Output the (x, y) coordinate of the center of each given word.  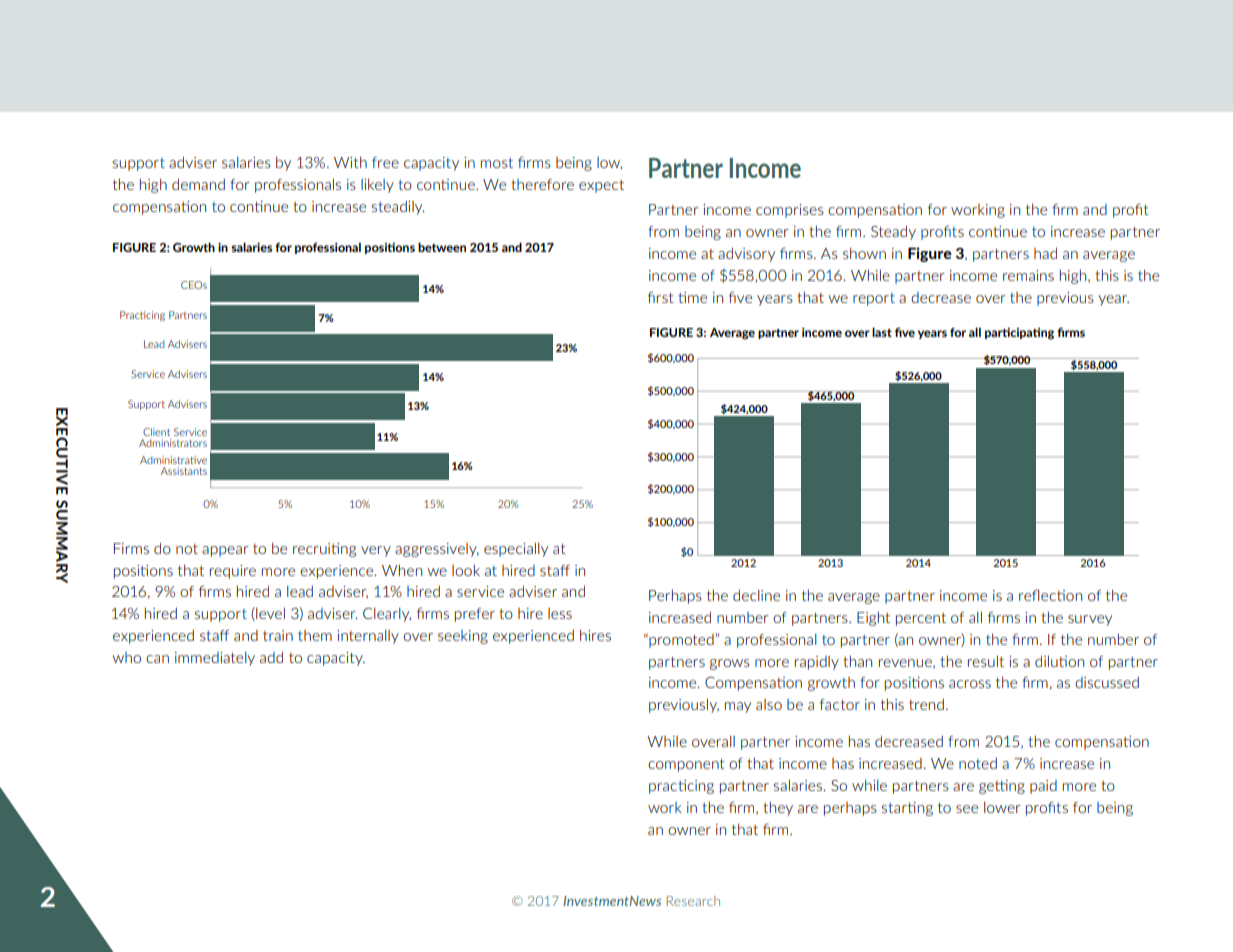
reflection (1050, 595)
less (560, 613)
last (882, 332)
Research (693, 901)
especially (516, 549)
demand (198, 184)
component (686, 765)
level (269, 614)
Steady (893, 232)
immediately (215, 658)
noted (978, 763)
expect (601, 186)
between (442, 247)
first (661, 297)
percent (921, 619)
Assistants (184, 471)
